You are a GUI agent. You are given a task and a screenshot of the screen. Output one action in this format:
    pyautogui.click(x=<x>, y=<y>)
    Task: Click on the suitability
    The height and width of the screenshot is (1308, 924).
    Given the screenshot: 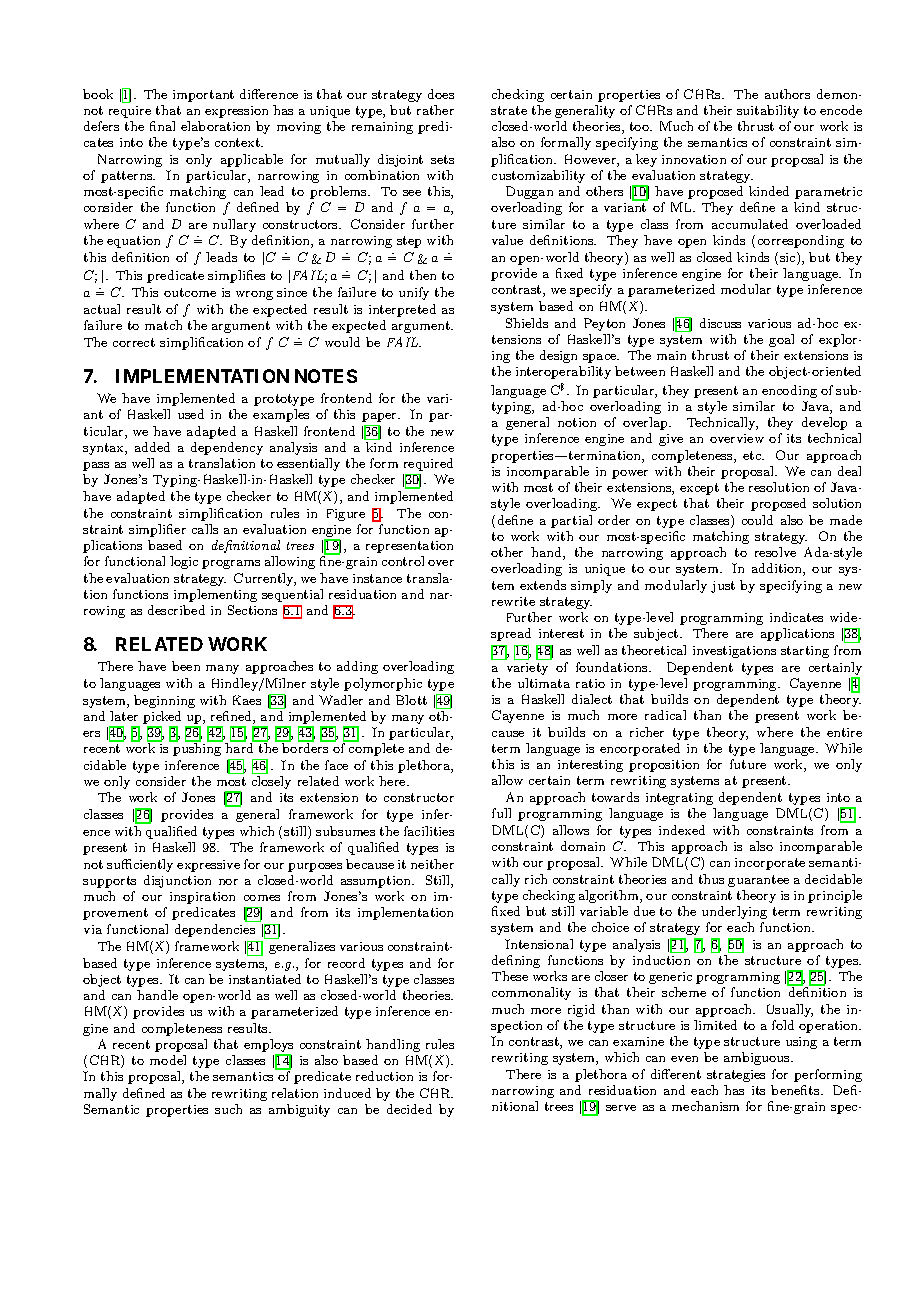 What is the action you would take?
    pyautogui.click(x=768, y=111)
